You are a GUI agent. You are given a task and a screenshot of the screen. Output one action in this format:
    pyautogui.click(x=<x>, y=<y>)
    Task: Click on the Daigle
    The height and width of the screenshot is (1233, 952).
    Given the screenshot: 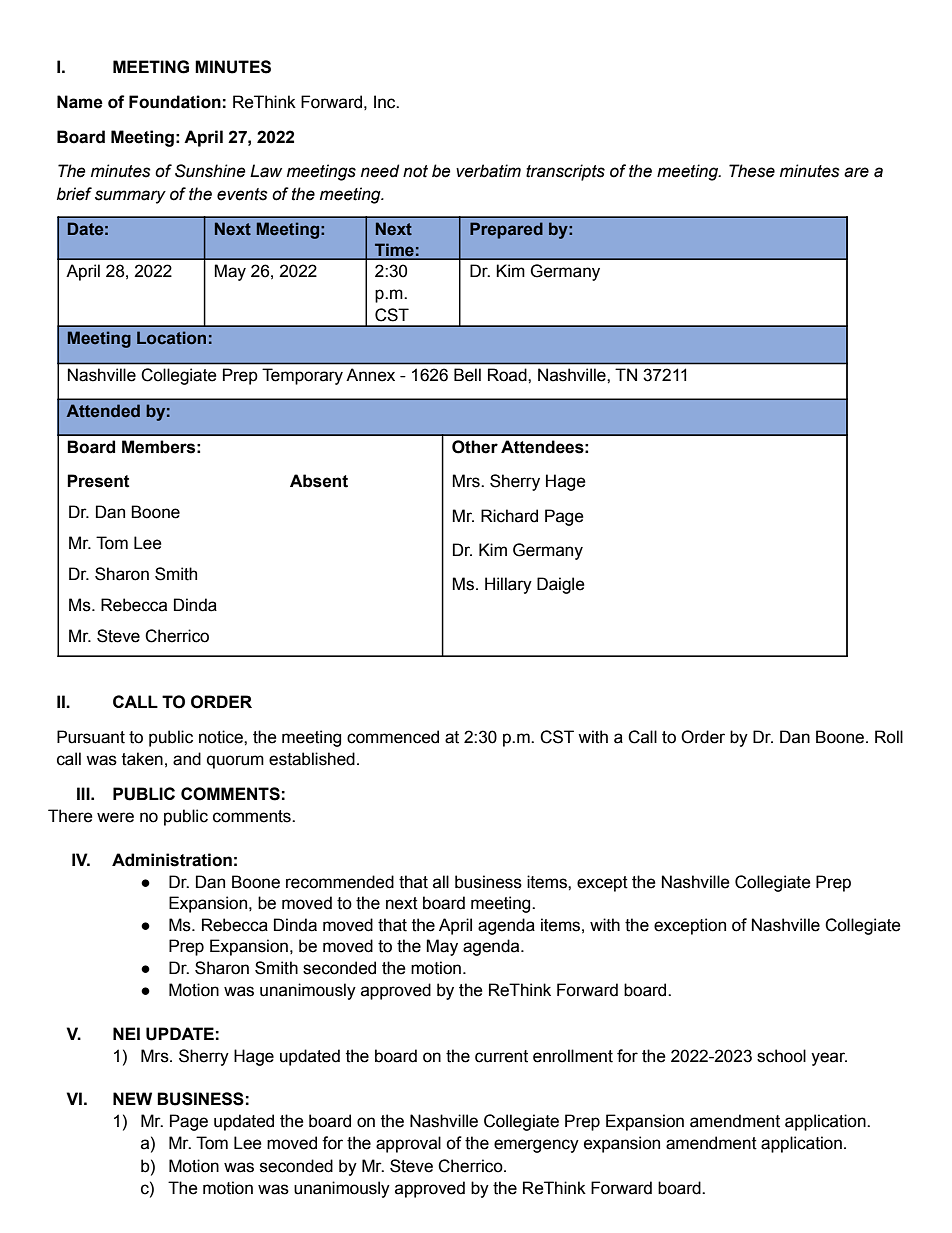 What is the action you would take?
    pyautogui.click(x=561, y=585)
